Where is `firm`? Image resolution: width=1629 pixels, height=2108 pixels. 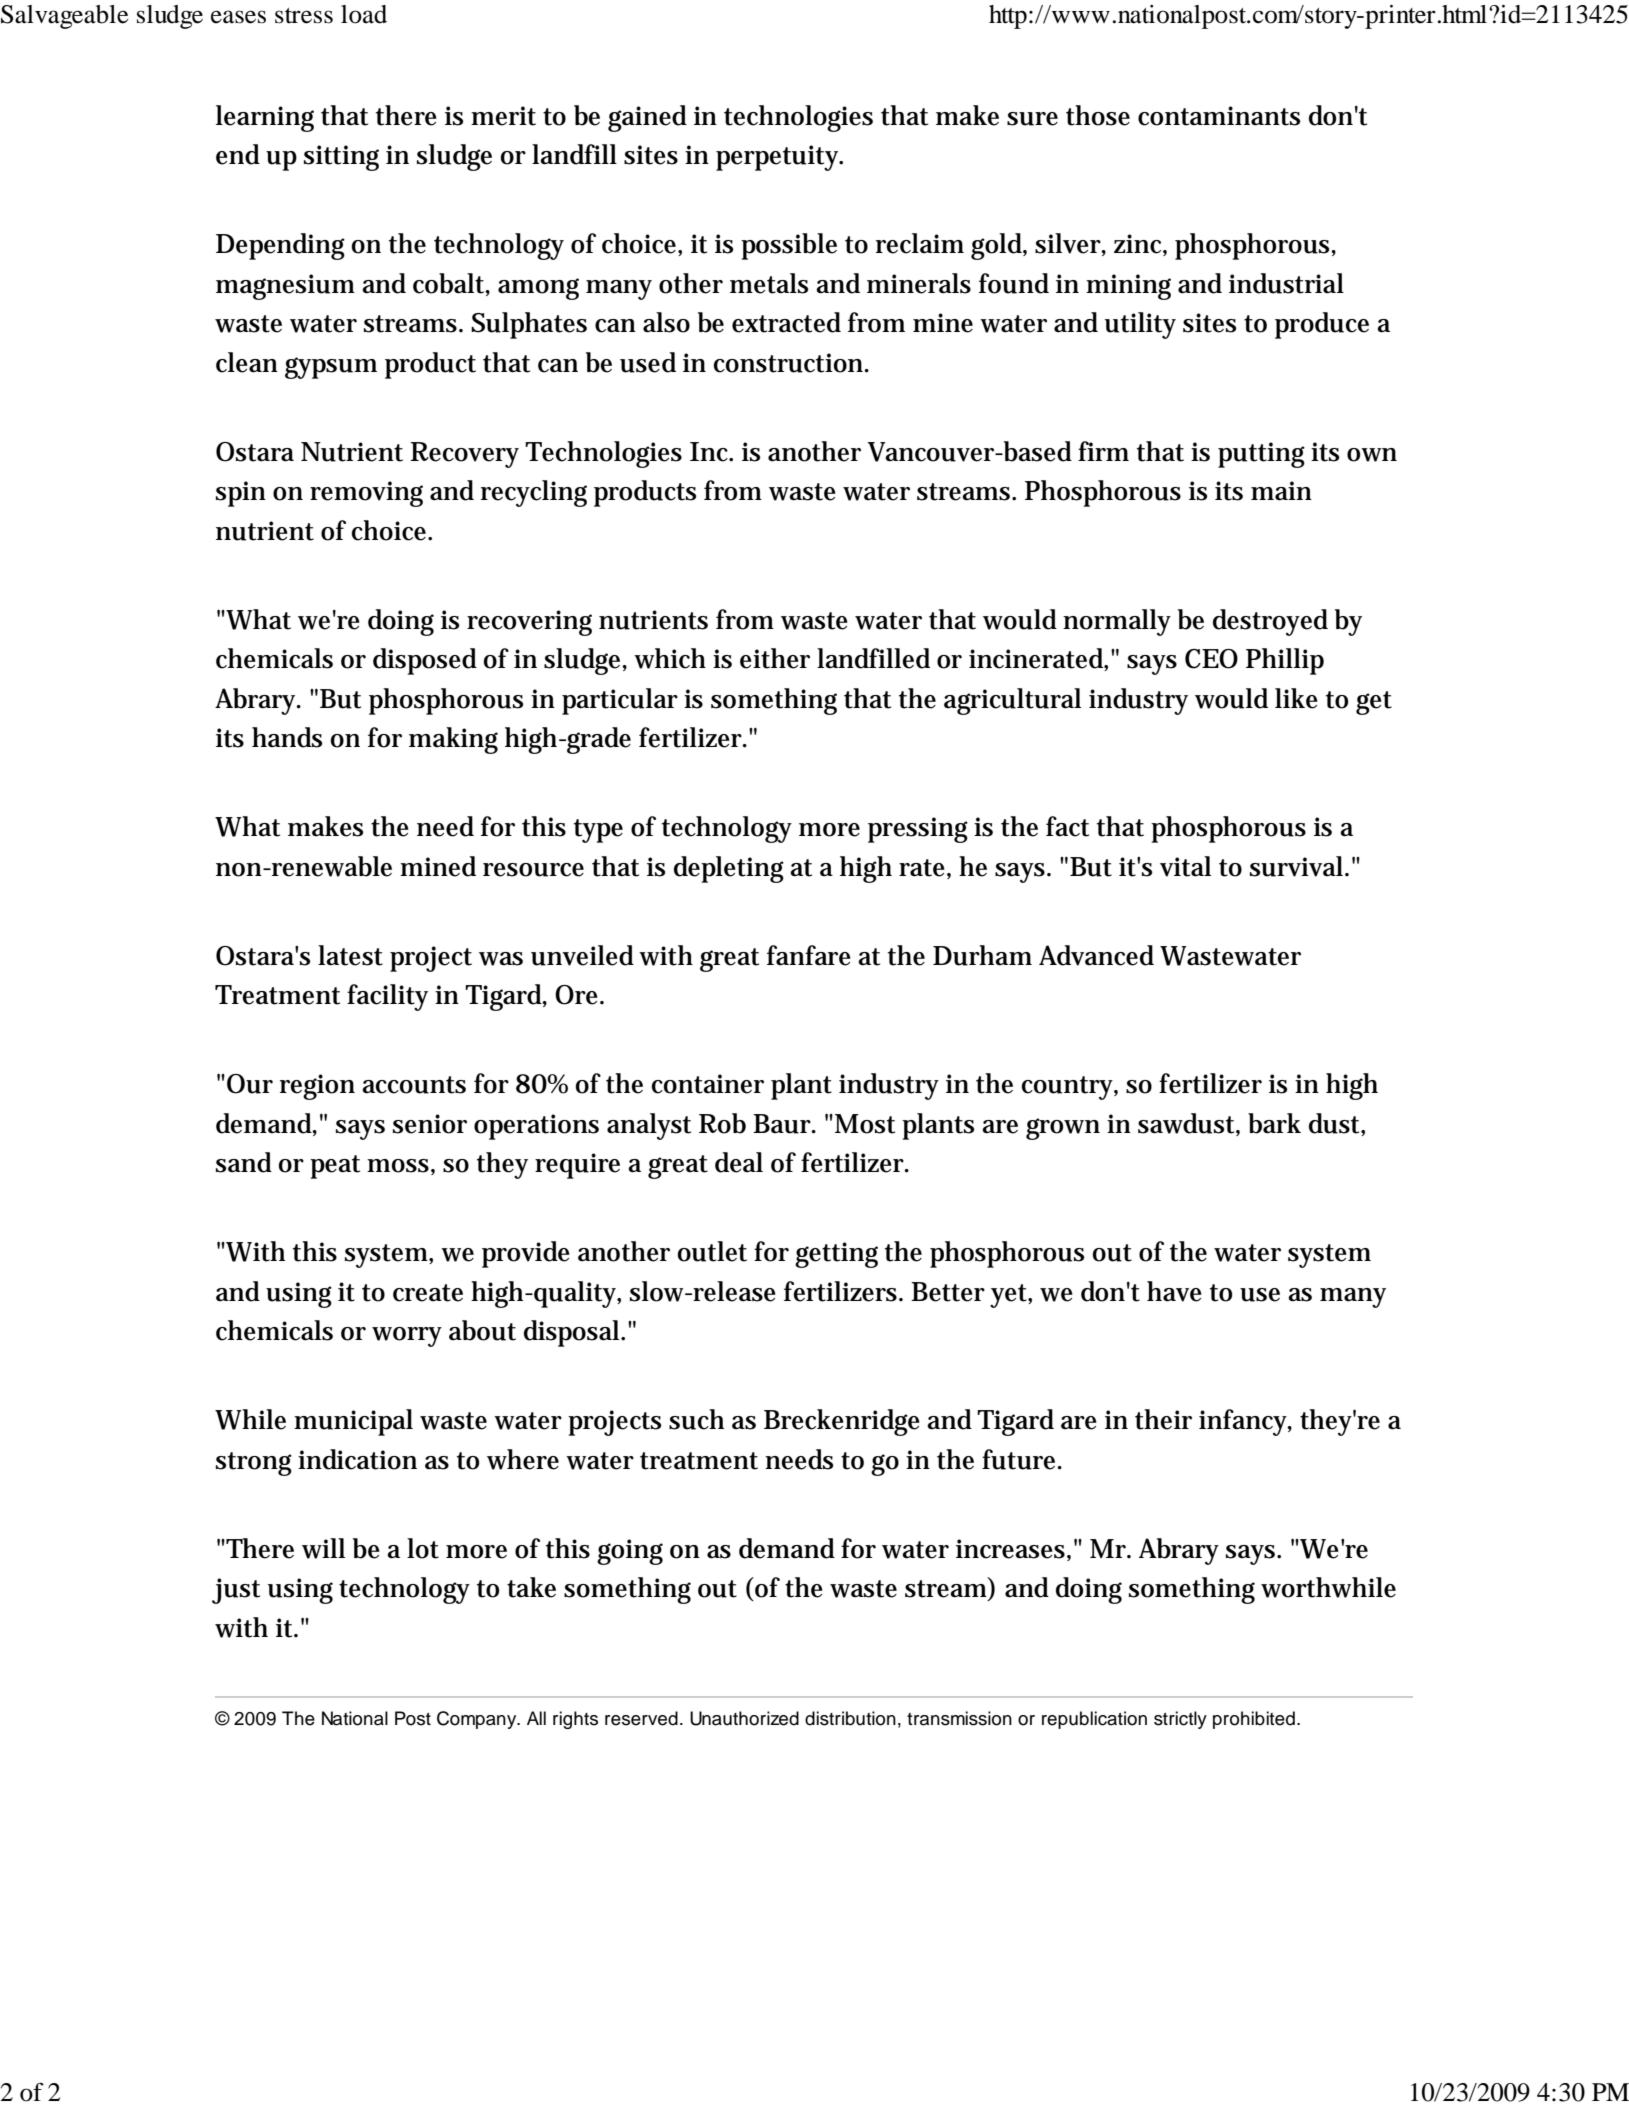
firm is located at coordinates (1103, 451).
